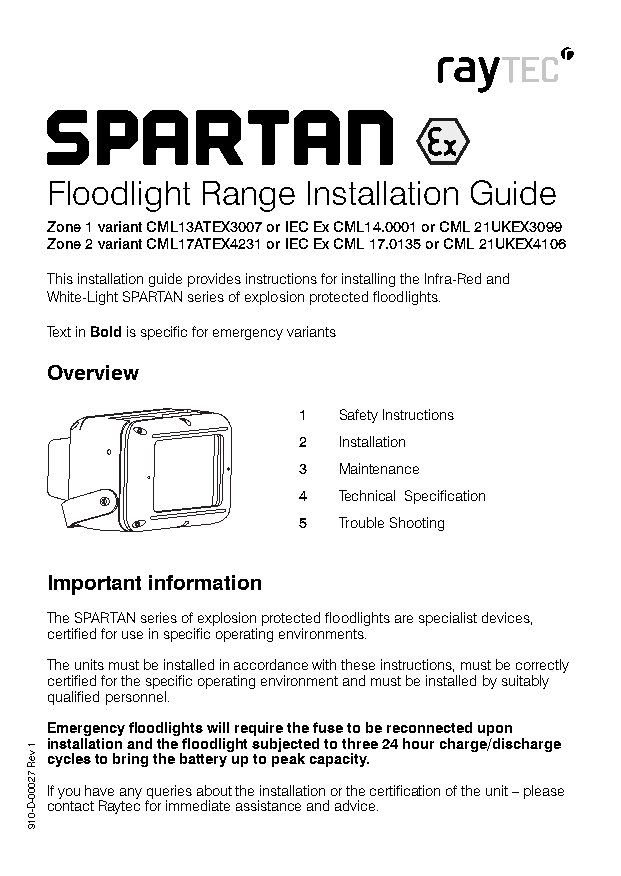 The width and height of the page is (621, 876). I want to click on Important, so click(95, 585).
